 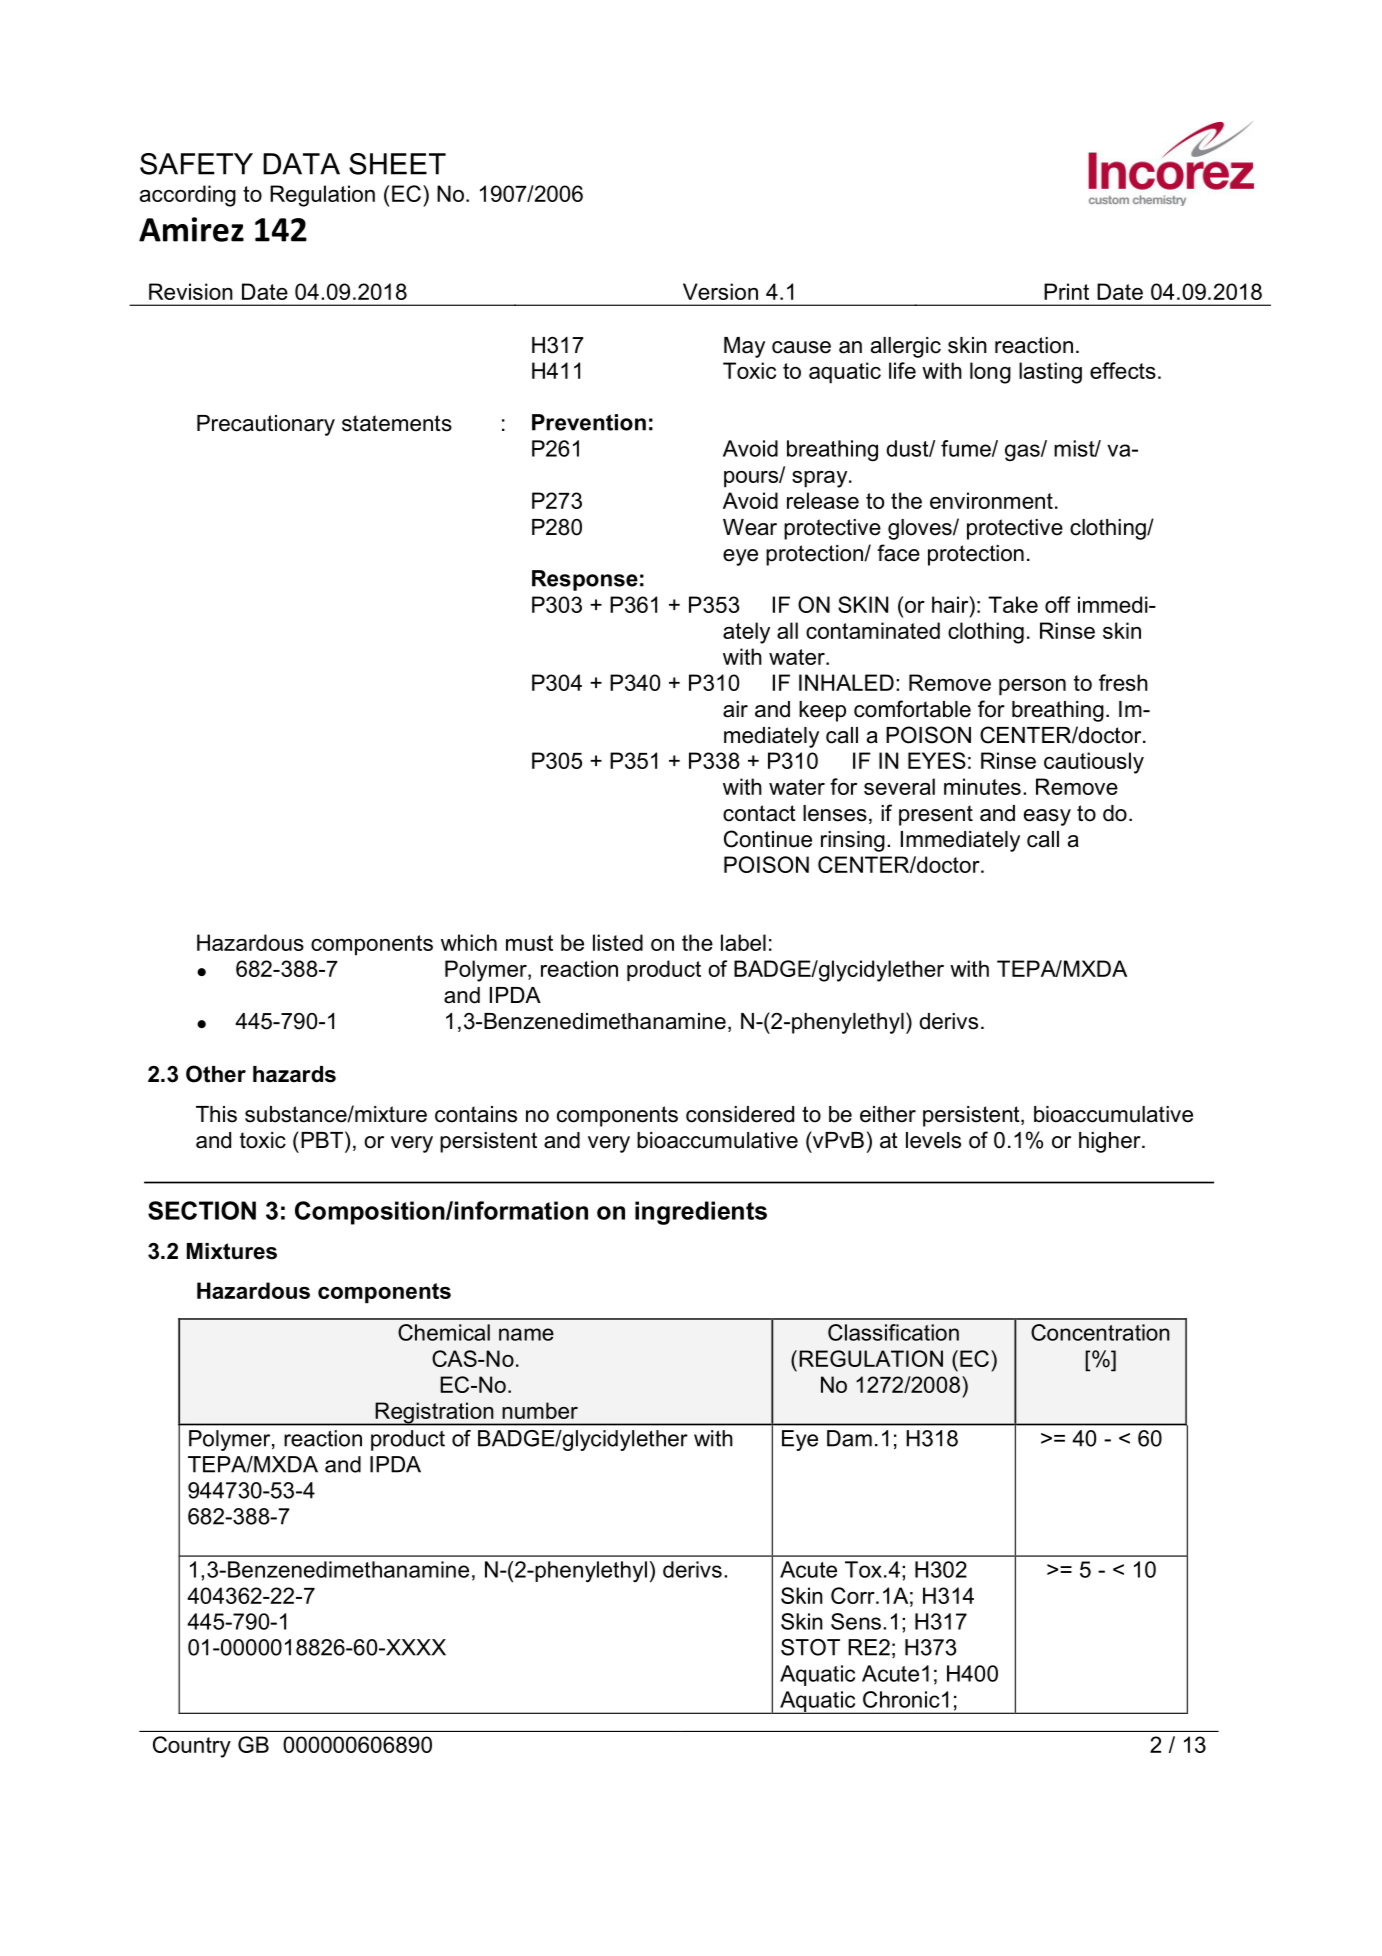 I want to click on considered, so click(x=740, y=1114).
